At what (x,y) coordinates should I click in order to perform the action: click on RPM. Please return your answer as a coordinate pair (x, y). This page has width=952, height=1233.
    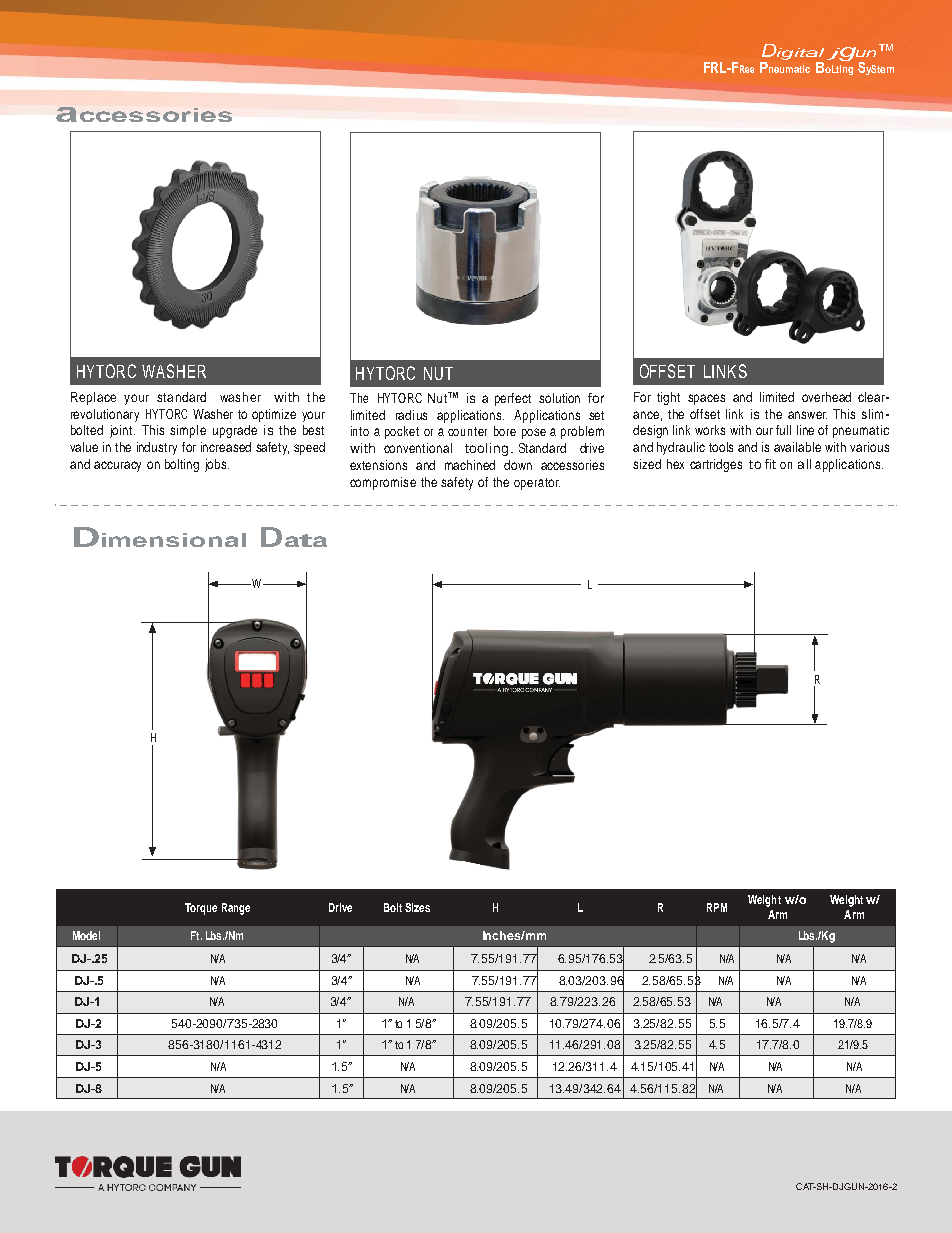
    Looking at the image, I should click on (717, 907).
